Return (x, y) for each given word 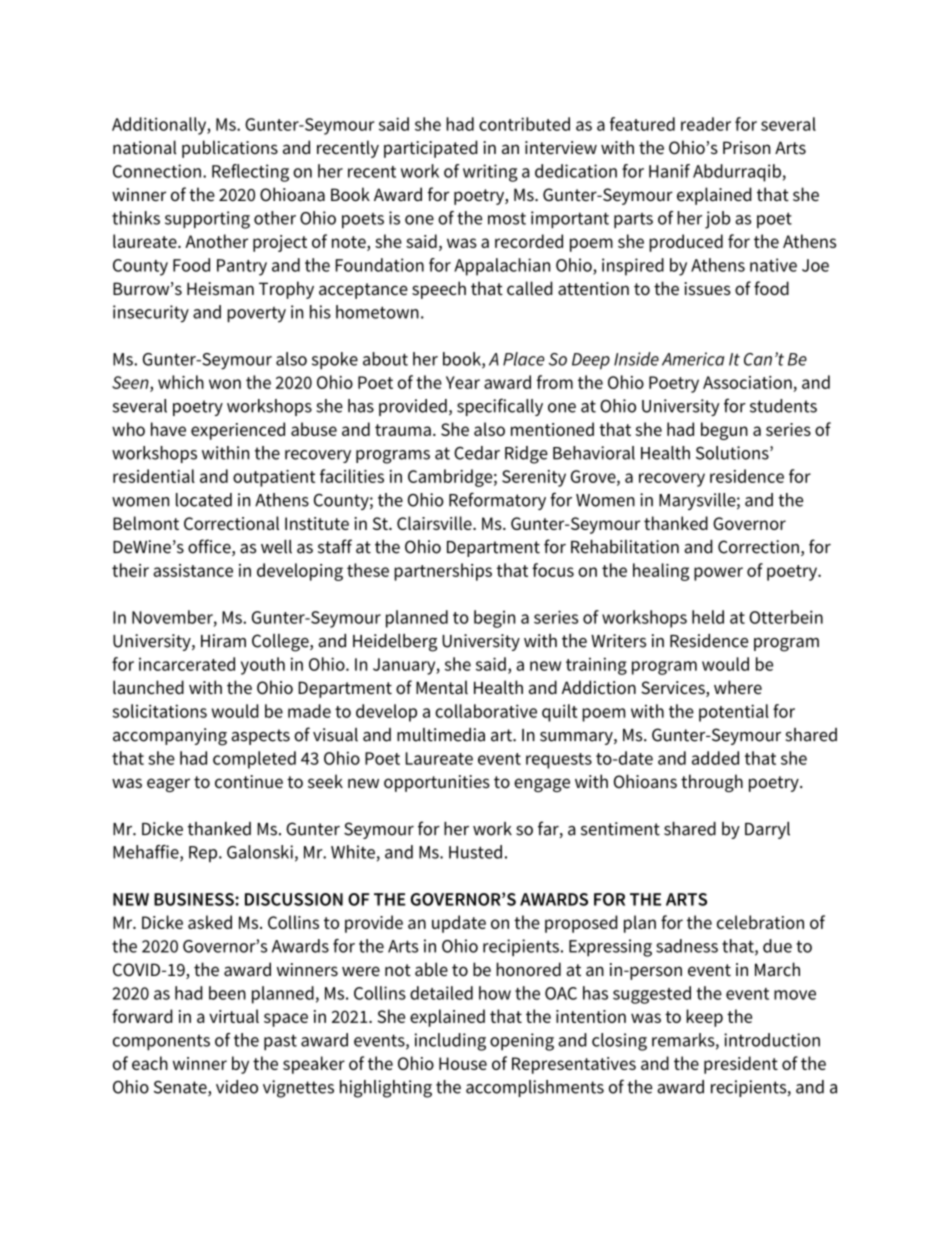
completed (254, 760)
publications (230, 149)
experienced (238, 431)
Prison (746, 148)
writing (490, 173)
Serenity (534, 478)
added (715, 758)
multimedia (441, 735)
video (237, 1087)
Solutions (733, 453)
